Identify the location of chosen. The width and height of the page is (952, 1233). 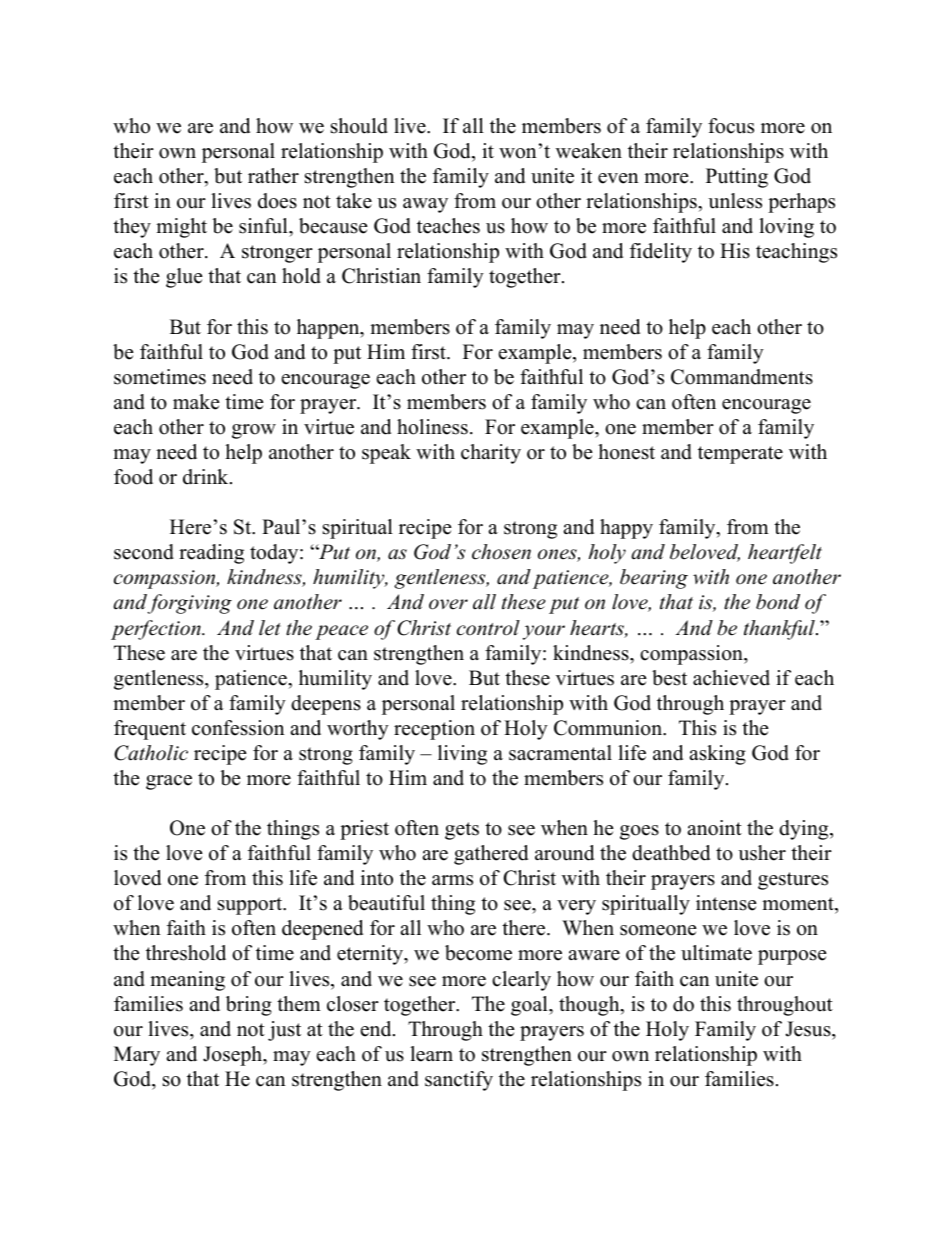
(501, 552).
